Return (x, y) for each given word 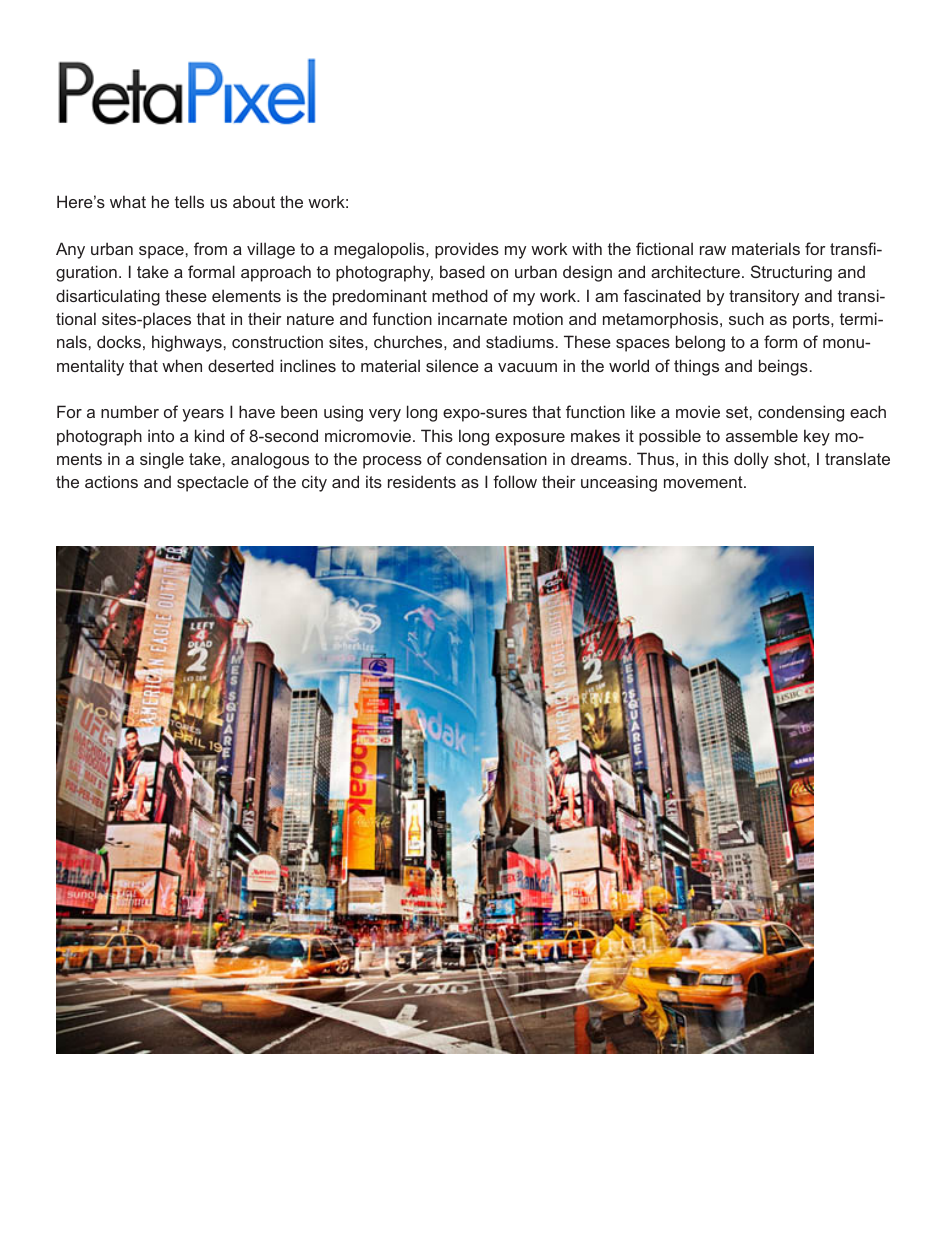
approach (276, 273)
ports (812, 321)
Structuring (791, 273)
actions (111, 481)
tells (189, 201)
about (254, 201)
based (462, 271)
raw (713, 250)
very (385, 415)
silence (452, 365)
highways (188, 343)
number (130, 411)
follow (515, 481)
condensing (801, 413)
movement (704, 482)
